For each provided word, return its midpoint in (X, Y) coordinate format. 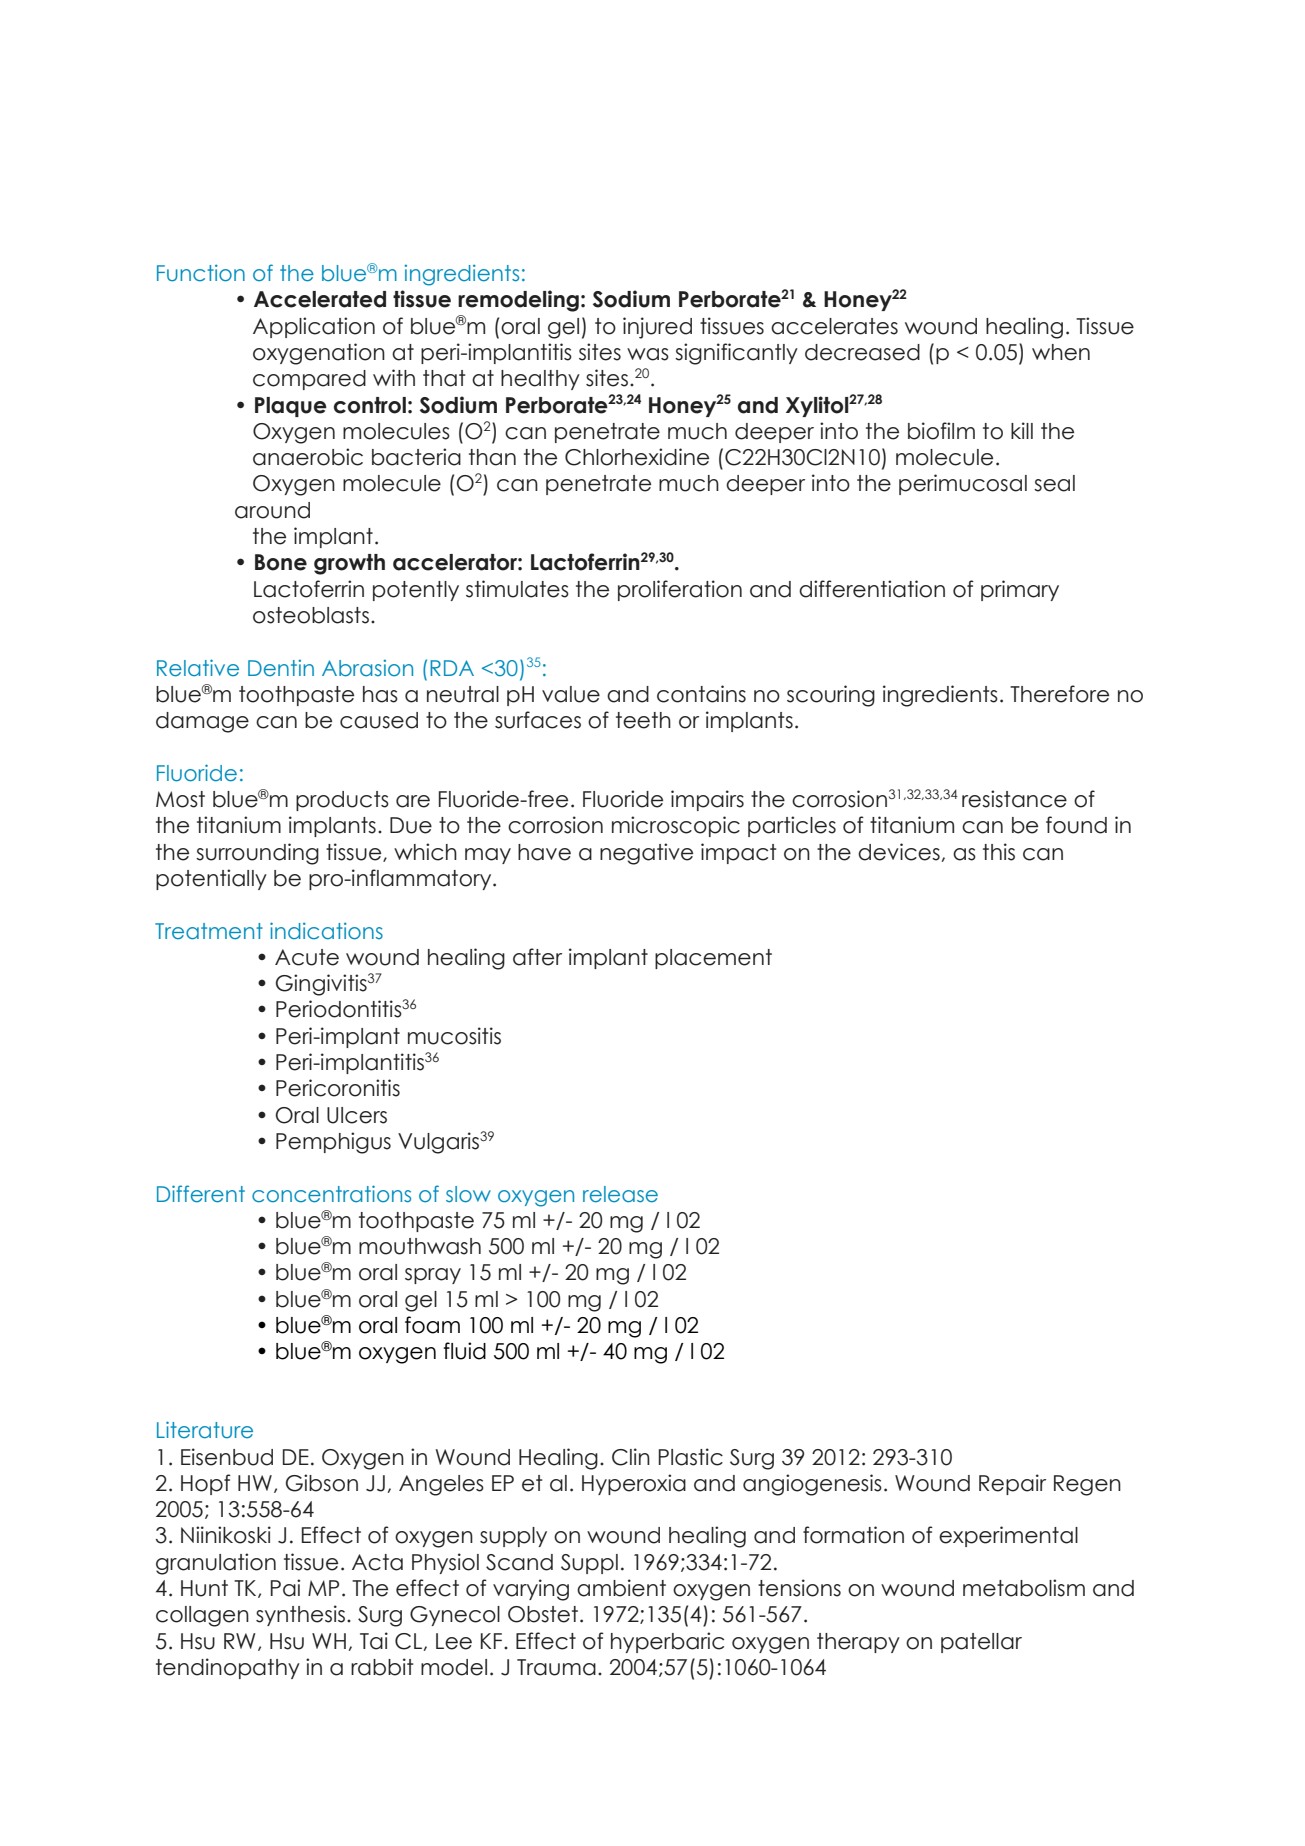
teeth (643, 720)
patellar (981, 1643)
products (342, 801)
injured (657, 328)
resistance (1014, 799)
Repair (1012, 1484)
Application (314, 327)
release (620, 1194)
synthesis (300, 1615)
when (1061, 352)
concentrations (331, 1194)
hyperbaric (667, 1642)
